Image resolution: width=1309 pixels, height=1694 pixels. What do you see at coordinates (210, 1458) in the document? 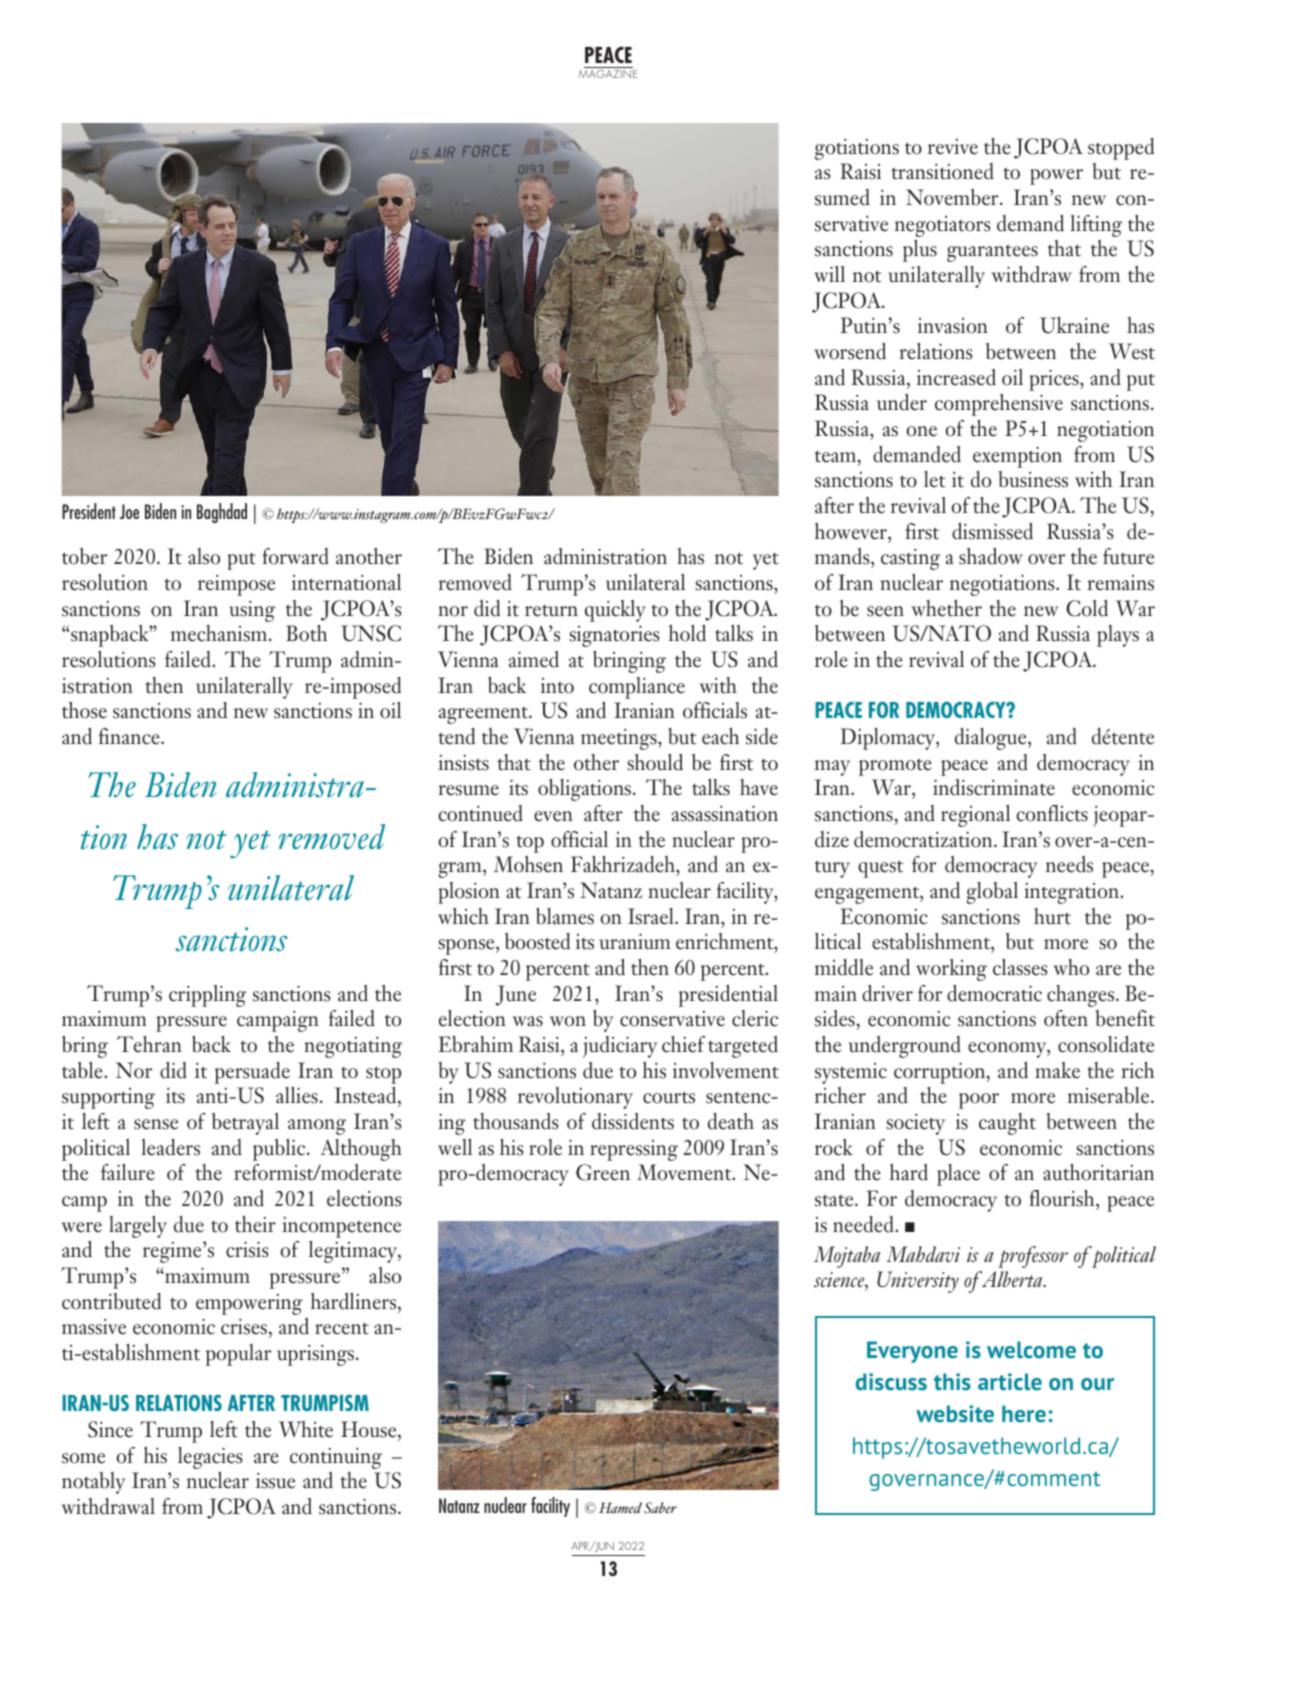
I see `legacies` at bounding box center [210, 1458].
